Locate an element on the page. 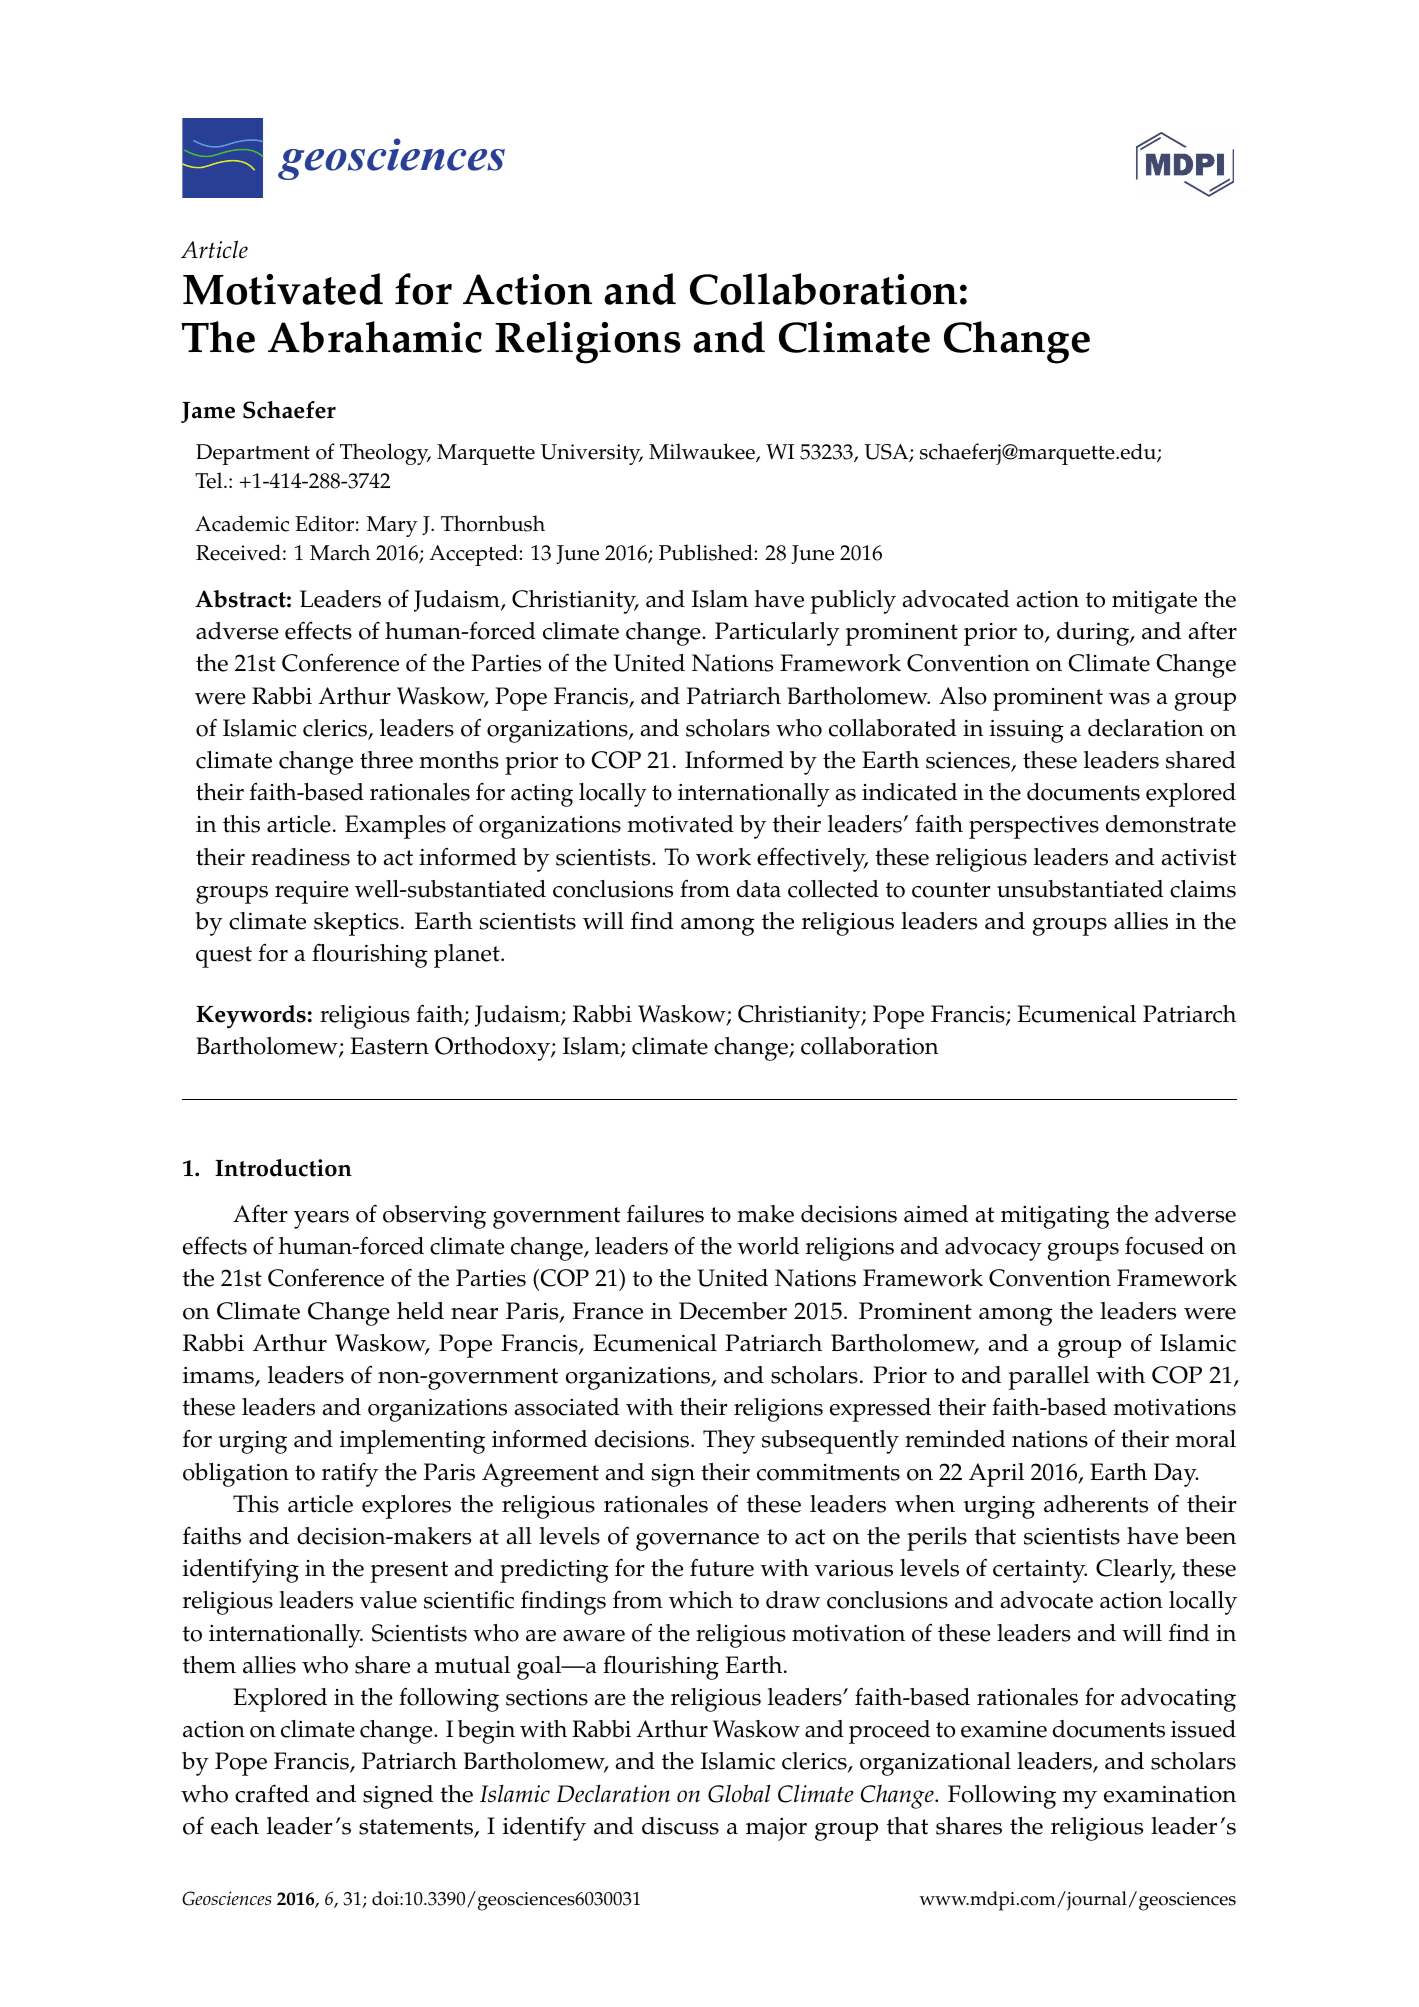 This image has width=1419, height=2007. mitigate is located at coordinates (1154, 602).
